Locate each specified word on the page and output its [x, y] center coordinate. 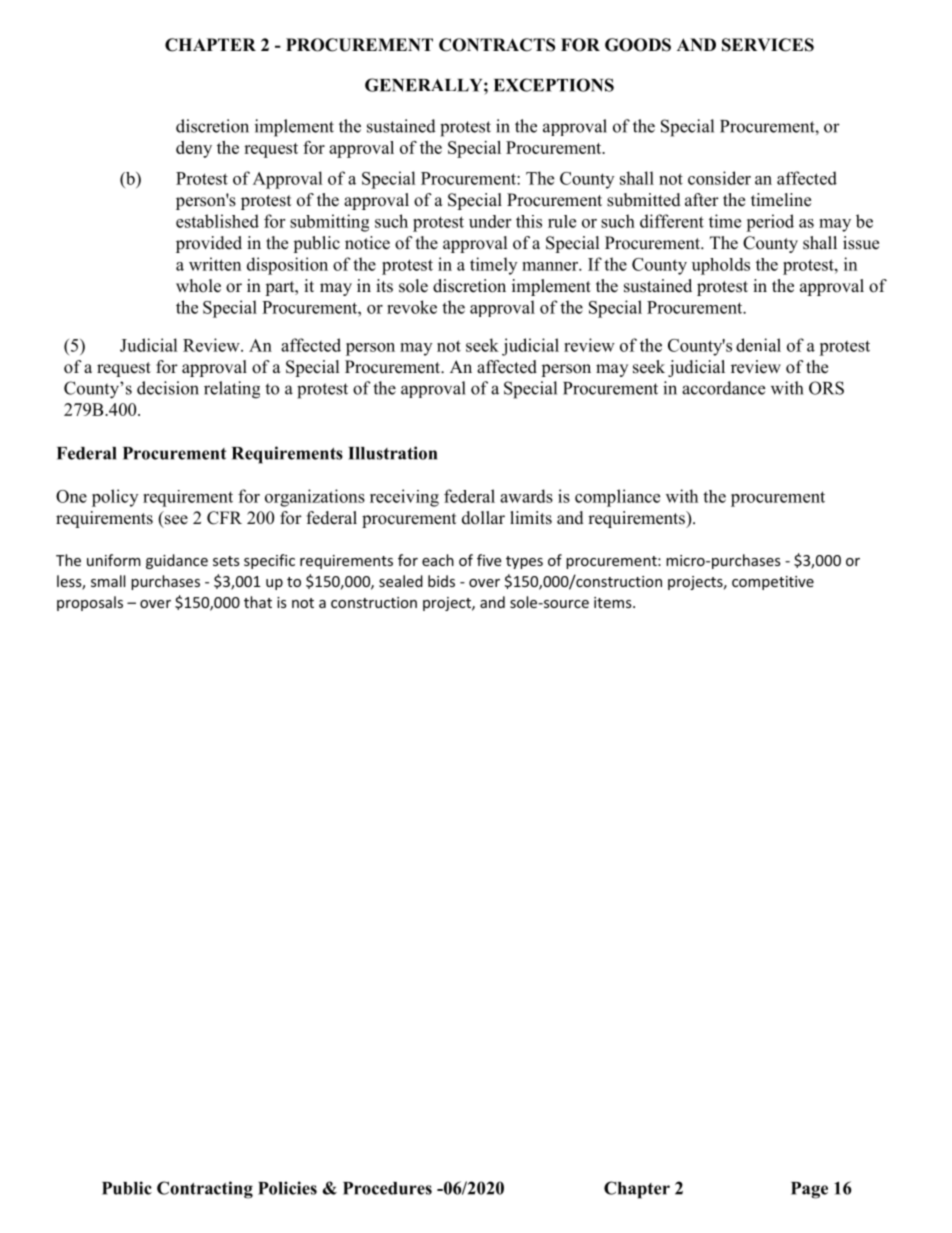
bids [441, 581]
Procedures [387, 1188]
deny [194, 149]
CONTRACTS [497, 45]
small [108, 581]
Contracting [205, 1190]
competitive [773, 583]
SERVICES [768, 45]
